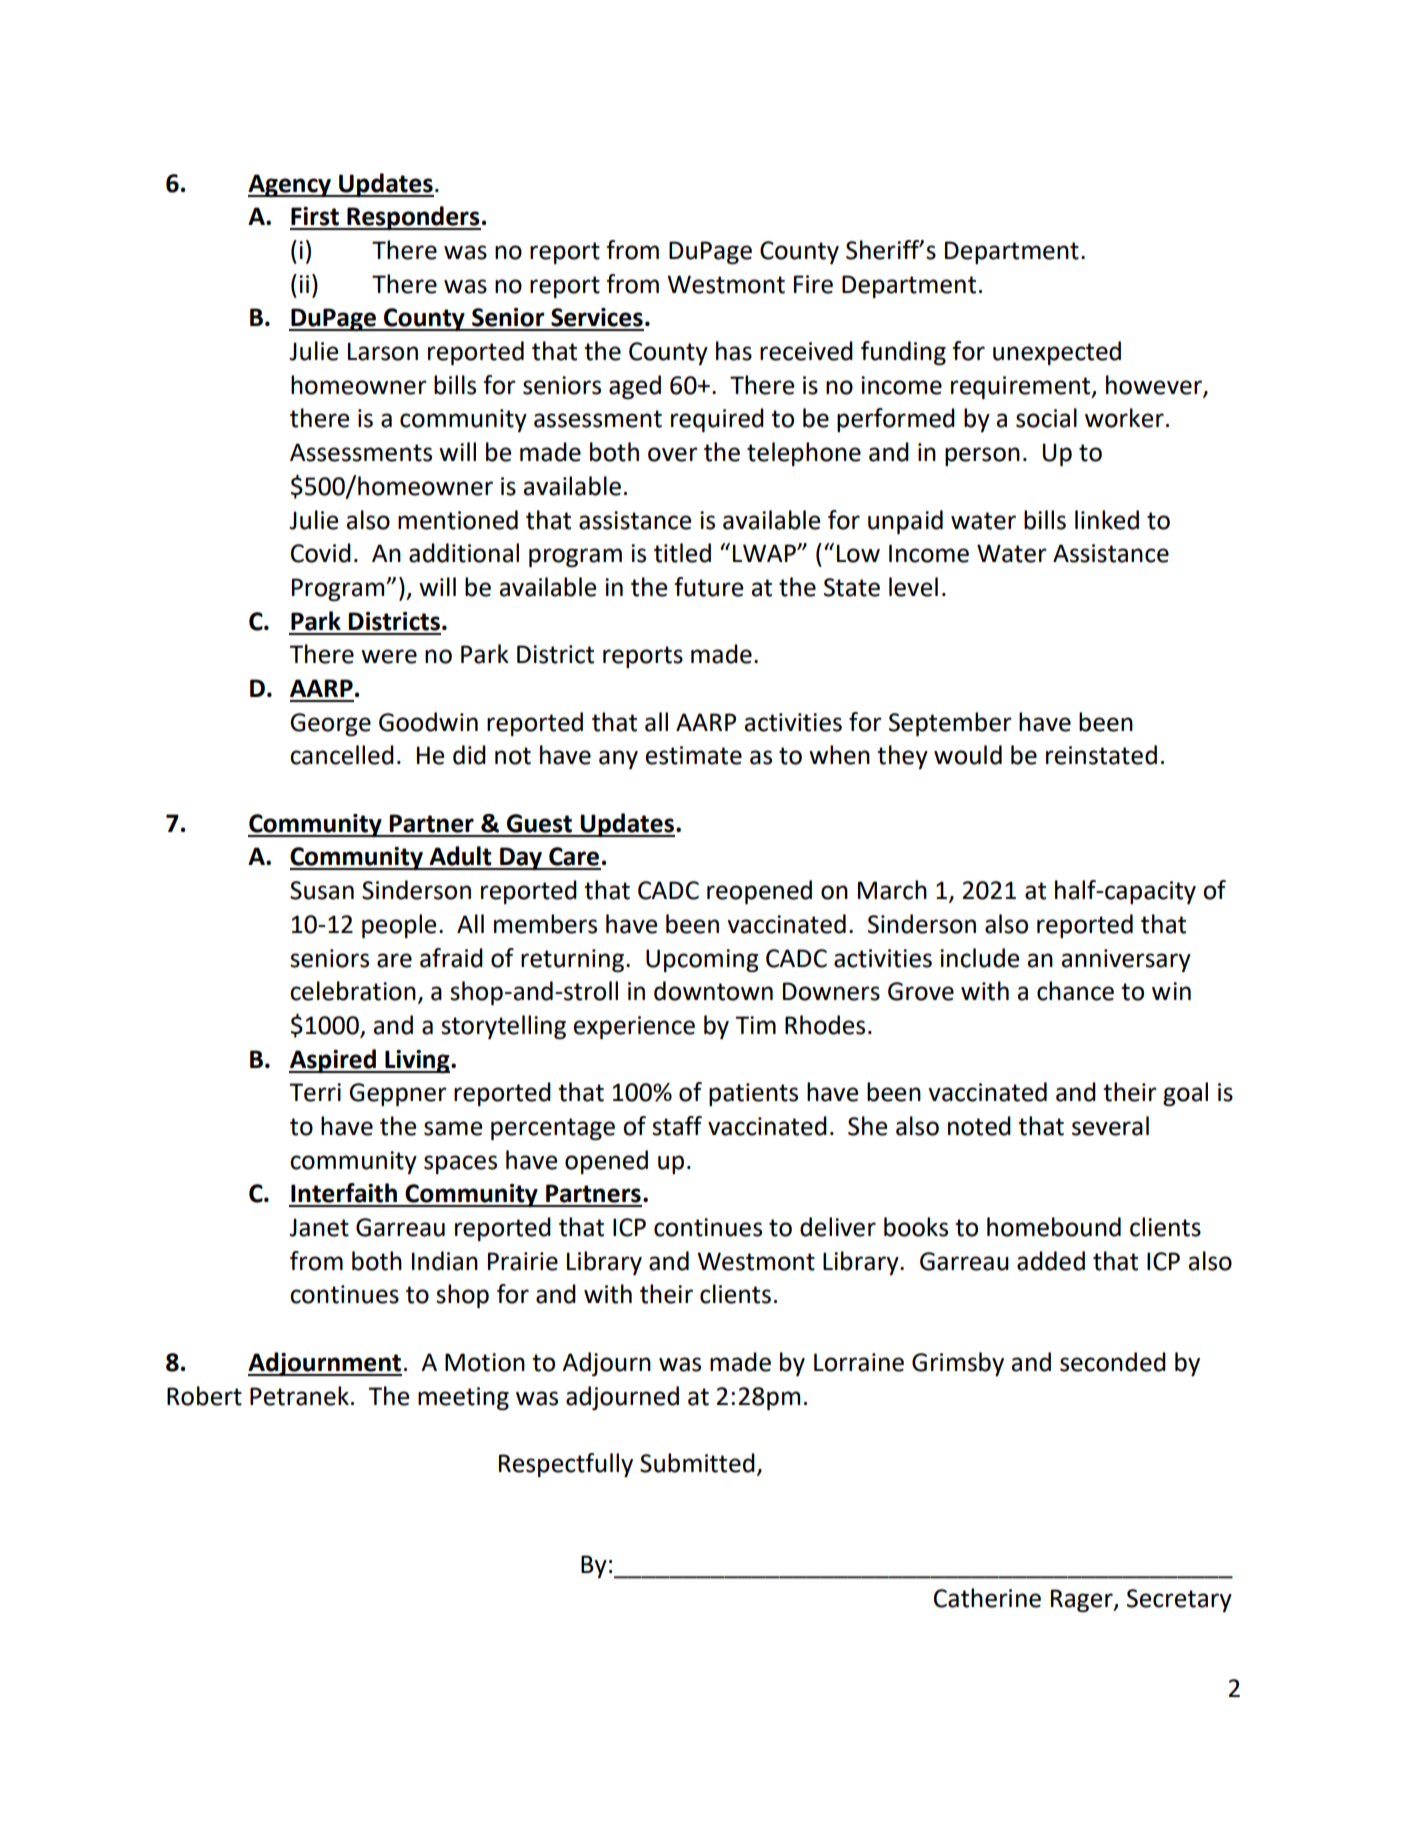  Describe the element at coordinates (321, 553) in the document. I see `Covid` at that location.
